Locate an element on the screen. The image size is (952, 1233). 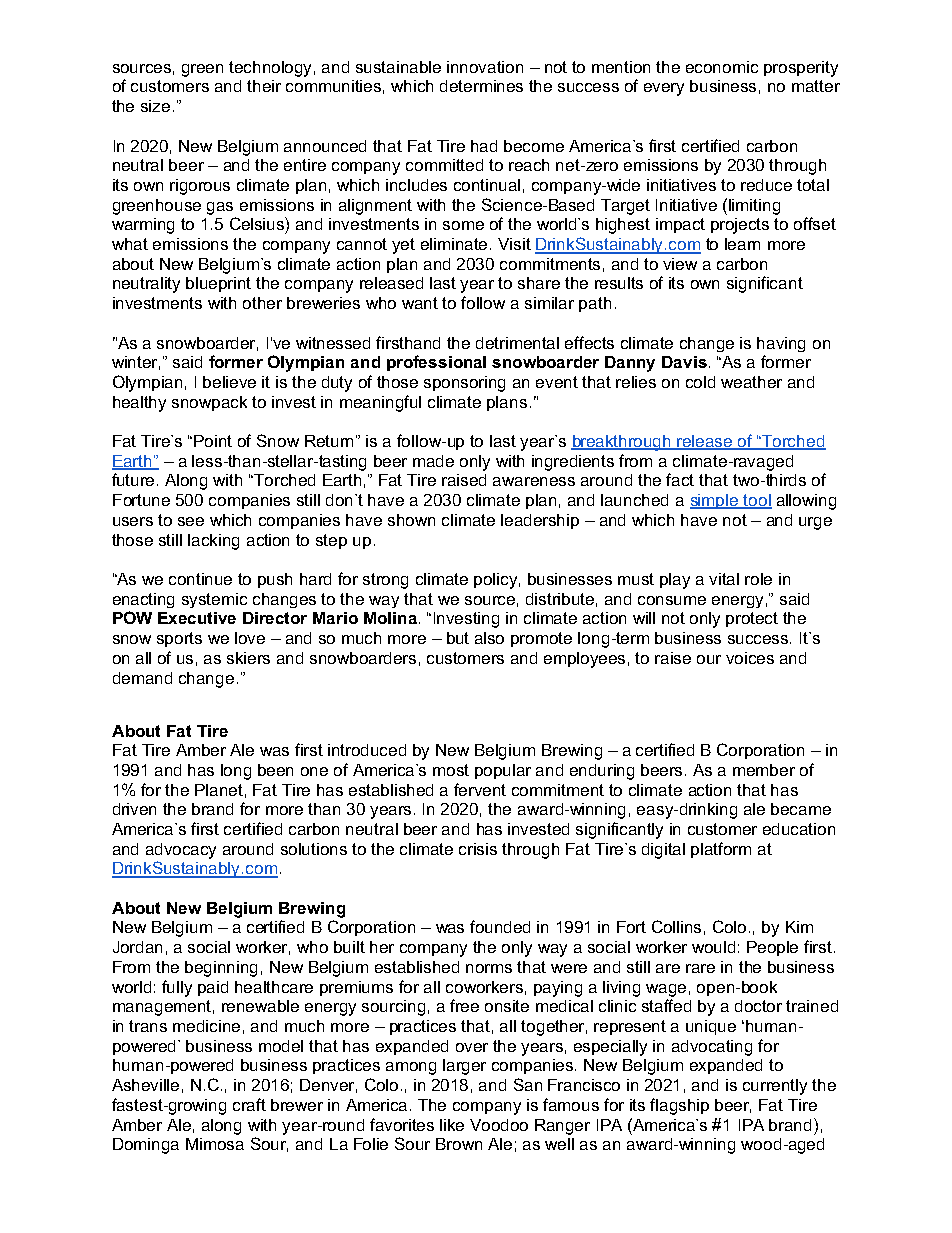
innovation is located at coordinates (485, 67).
